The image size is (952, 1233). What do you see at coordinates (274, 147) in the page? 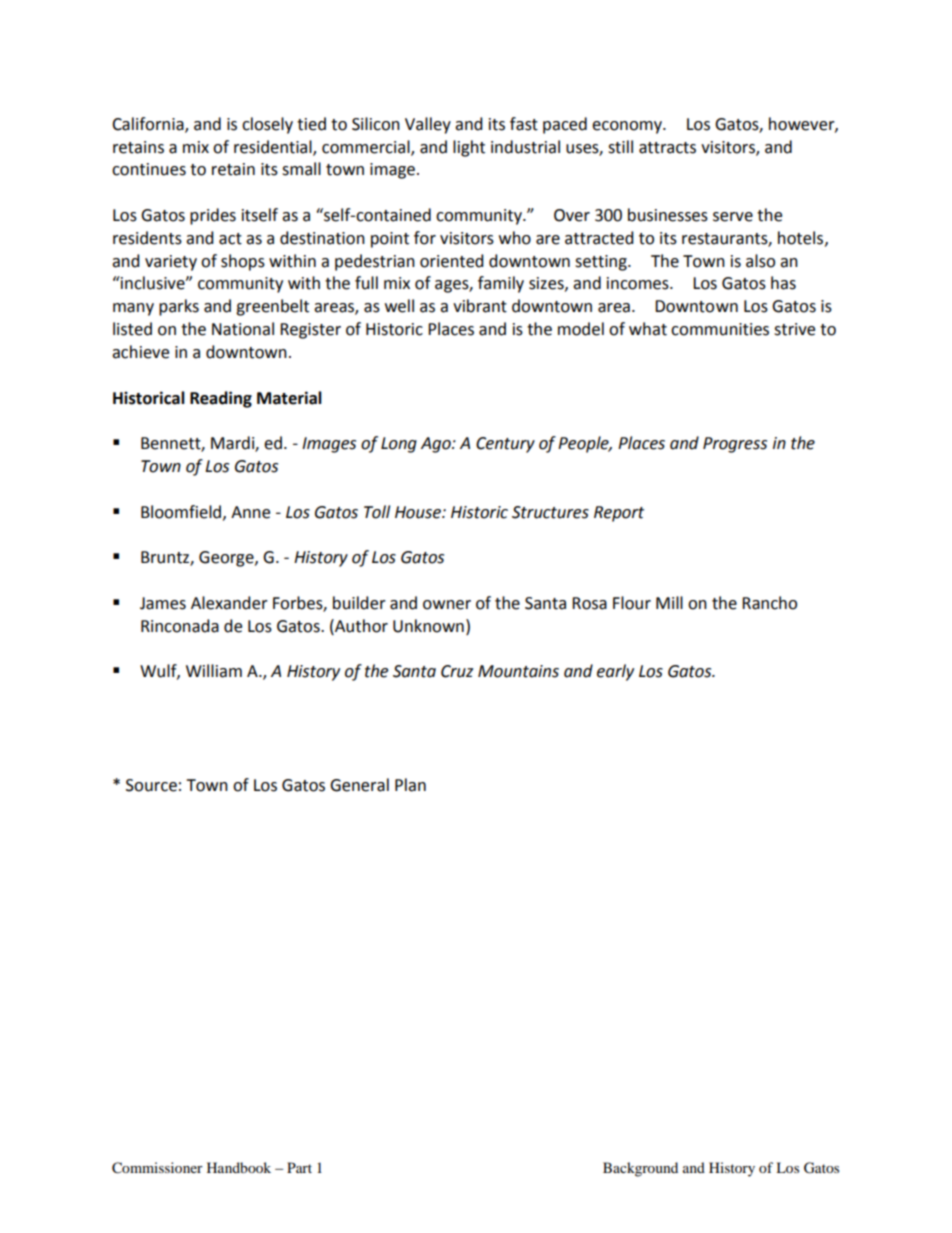
I see `residential` at bounding box center [274, 147].
